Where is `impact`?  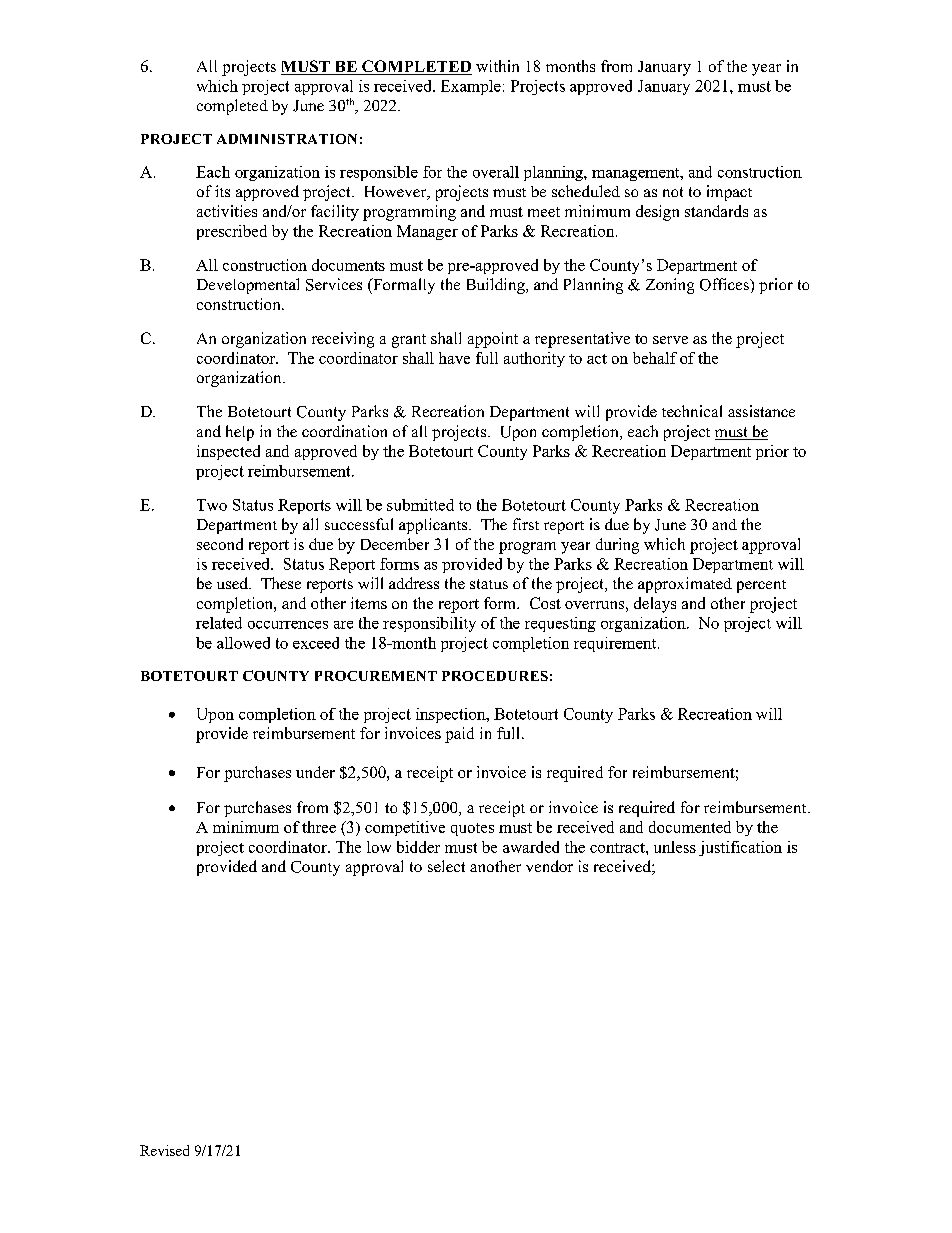
impact is located at coordinates (729, 193).
